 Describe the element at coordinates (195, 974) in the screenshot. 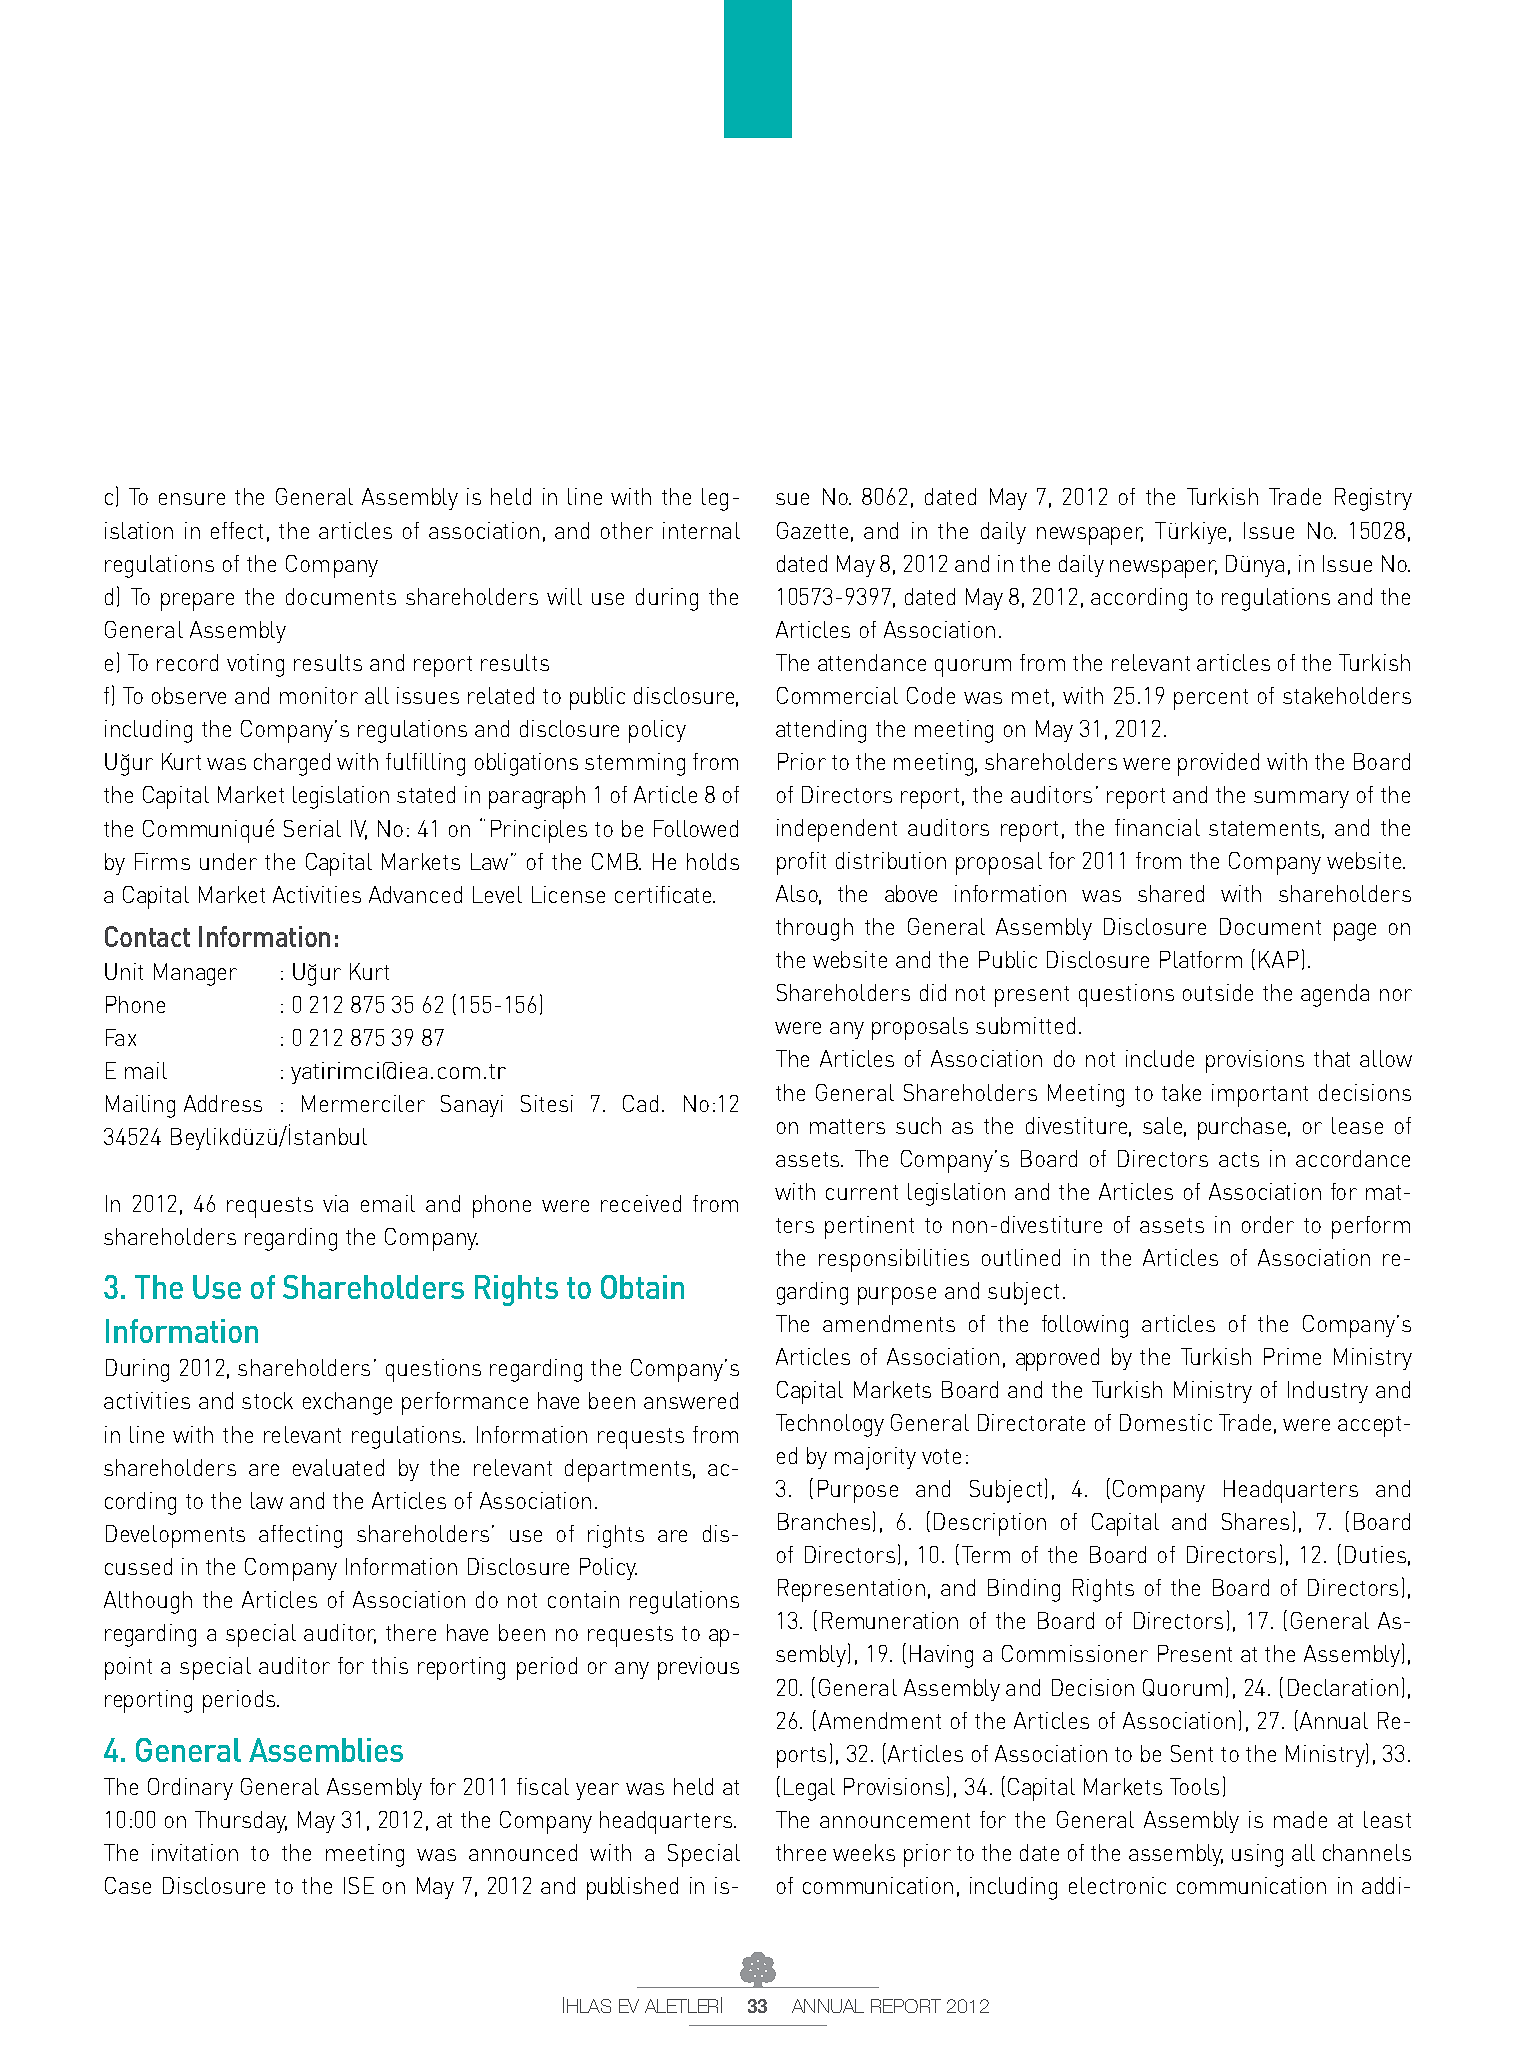

I see `Manager` at that location.
